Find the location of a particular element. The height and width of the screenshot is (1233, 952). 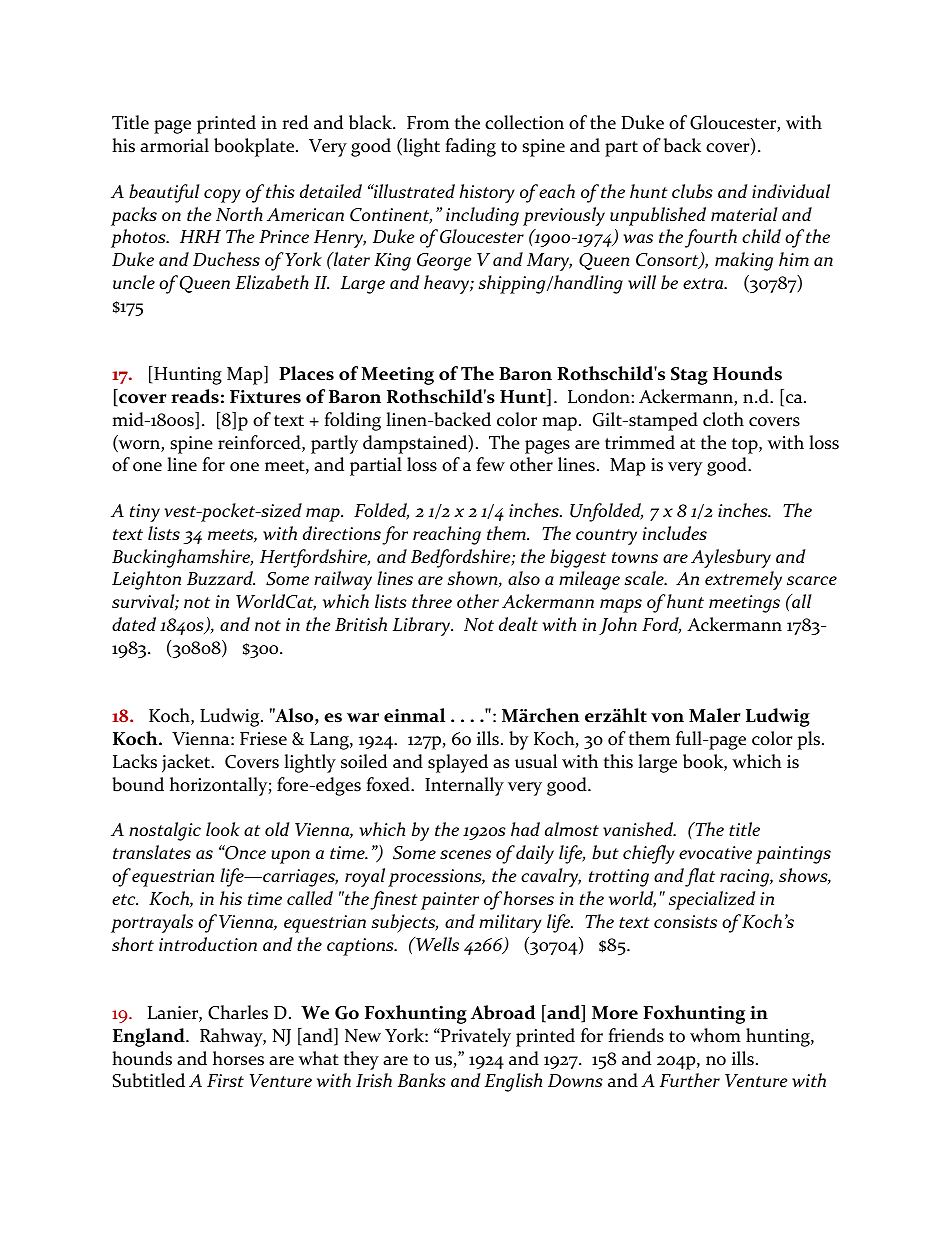

copy is located at coordinates (222, 196).
